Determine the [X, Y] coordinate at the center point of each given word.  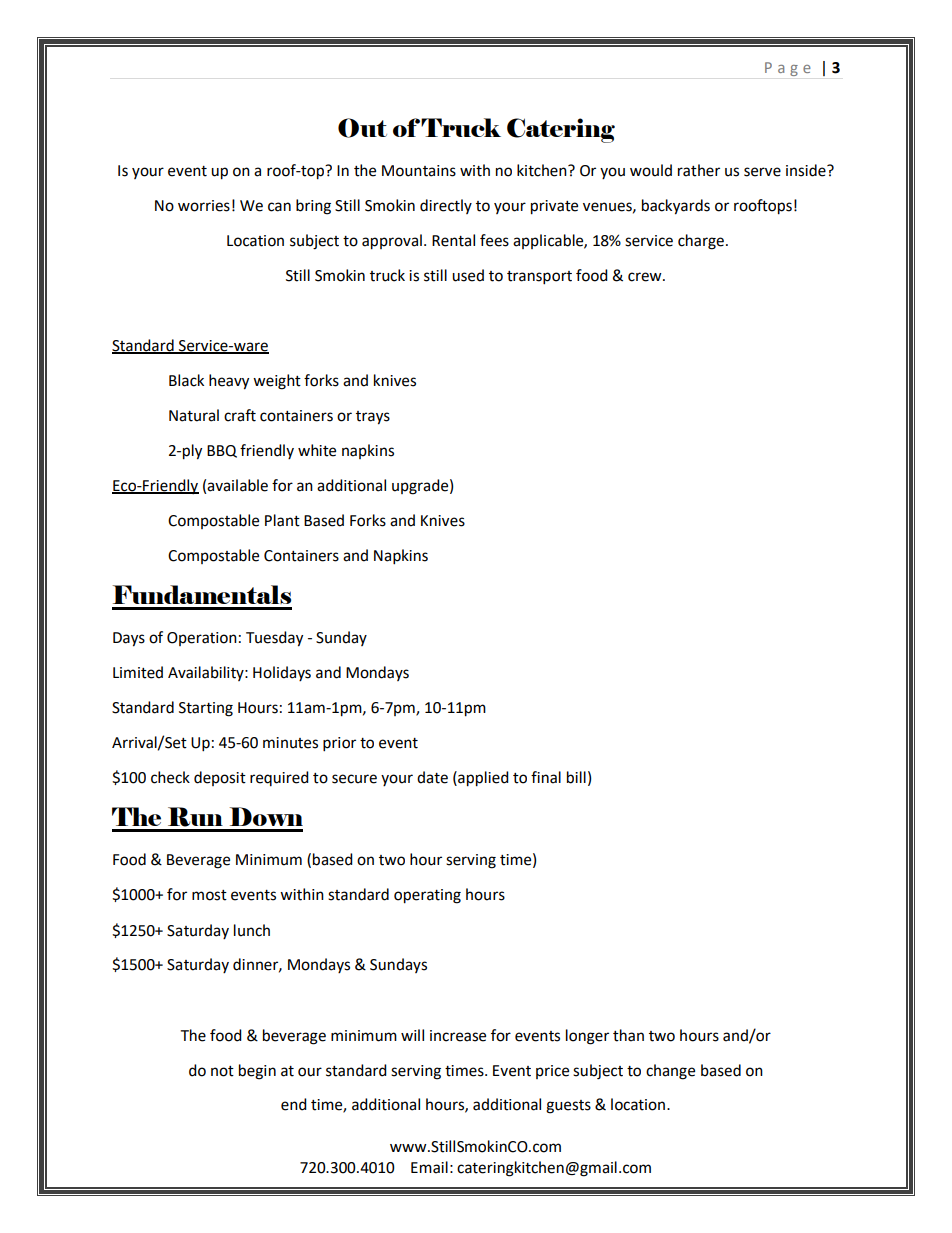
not [222, 1071]
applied [482, 779]
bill [576, 777]
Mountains [419, 171]
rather [699, 170]
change [670, 1072]
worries [204, 206]
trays [373, 418]
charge [701, 242]
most [209, 895]
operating [427, 896]
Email [429, 1167]
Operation [202, 639]
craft [240, 415]
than [628, 1035]
